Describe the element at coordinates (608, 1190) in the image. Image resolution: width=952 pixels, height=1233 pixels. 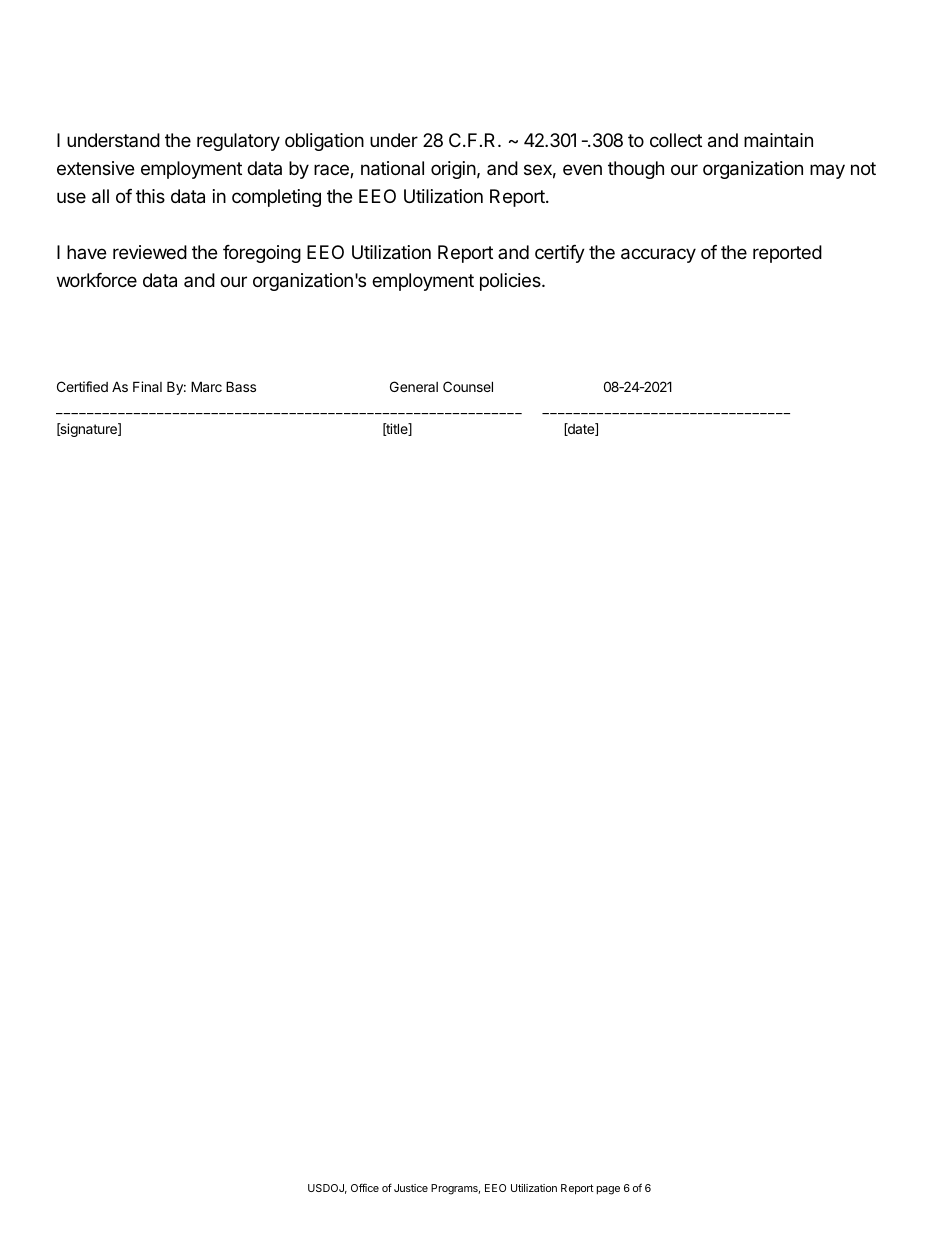
I see `page` at that location.
